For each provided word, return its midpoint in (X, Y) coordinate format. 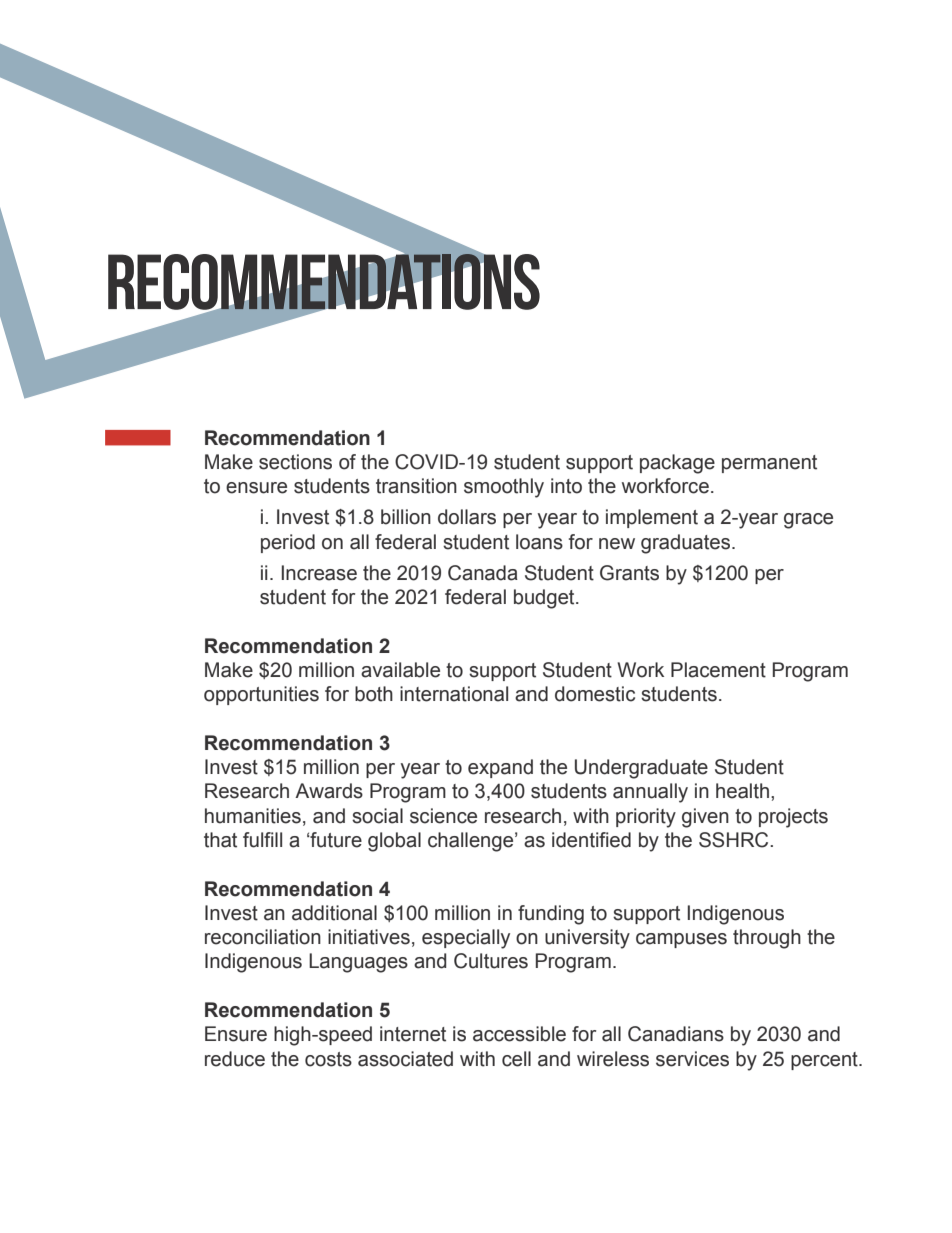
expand (500, 768)
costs (328, 1059)
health (742, 791)
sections (295, 462)
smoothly (504, 488)
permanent (769, 464)
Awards (329, 791)
